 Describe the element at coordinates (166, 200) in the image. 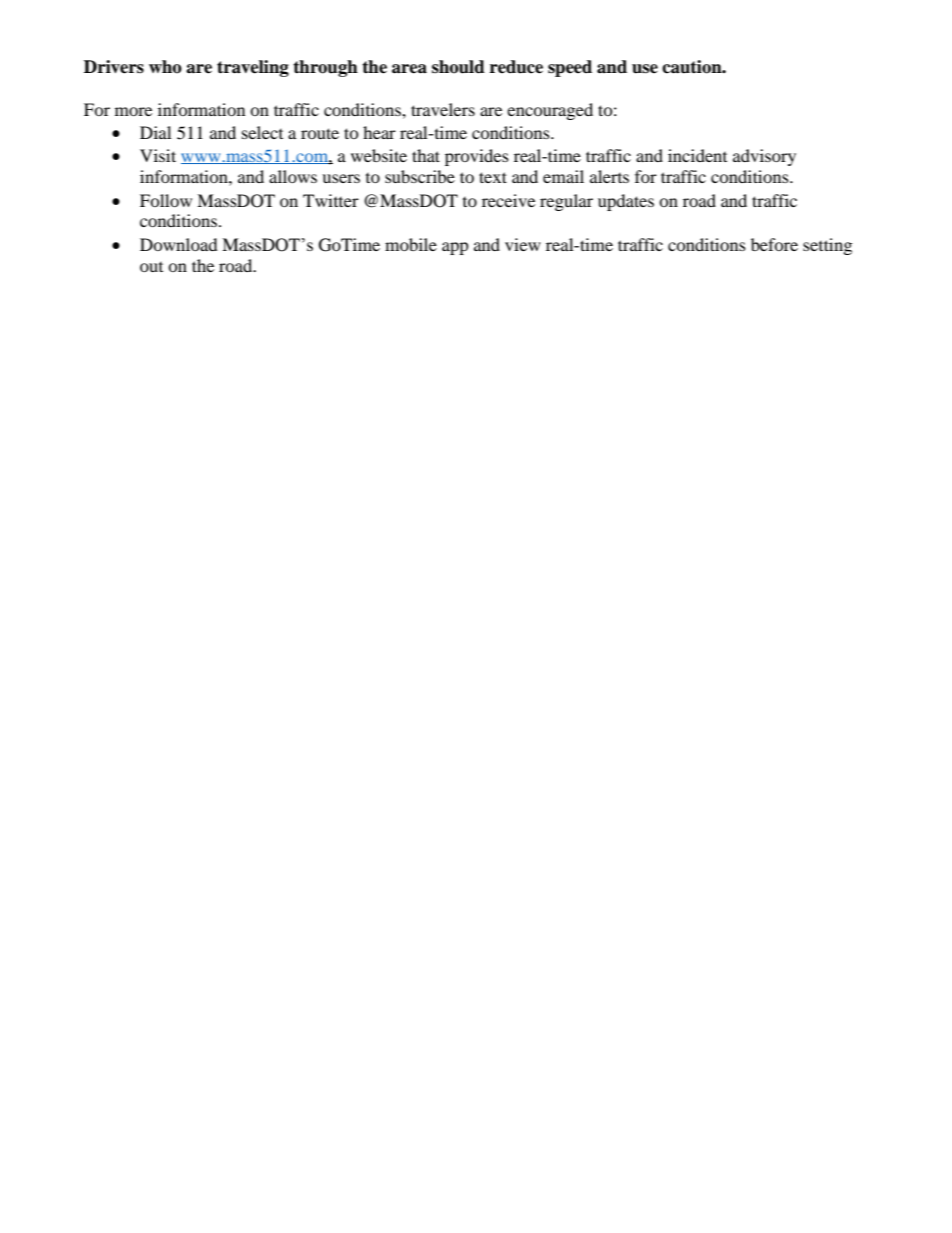

I see `Follow` at that location.
